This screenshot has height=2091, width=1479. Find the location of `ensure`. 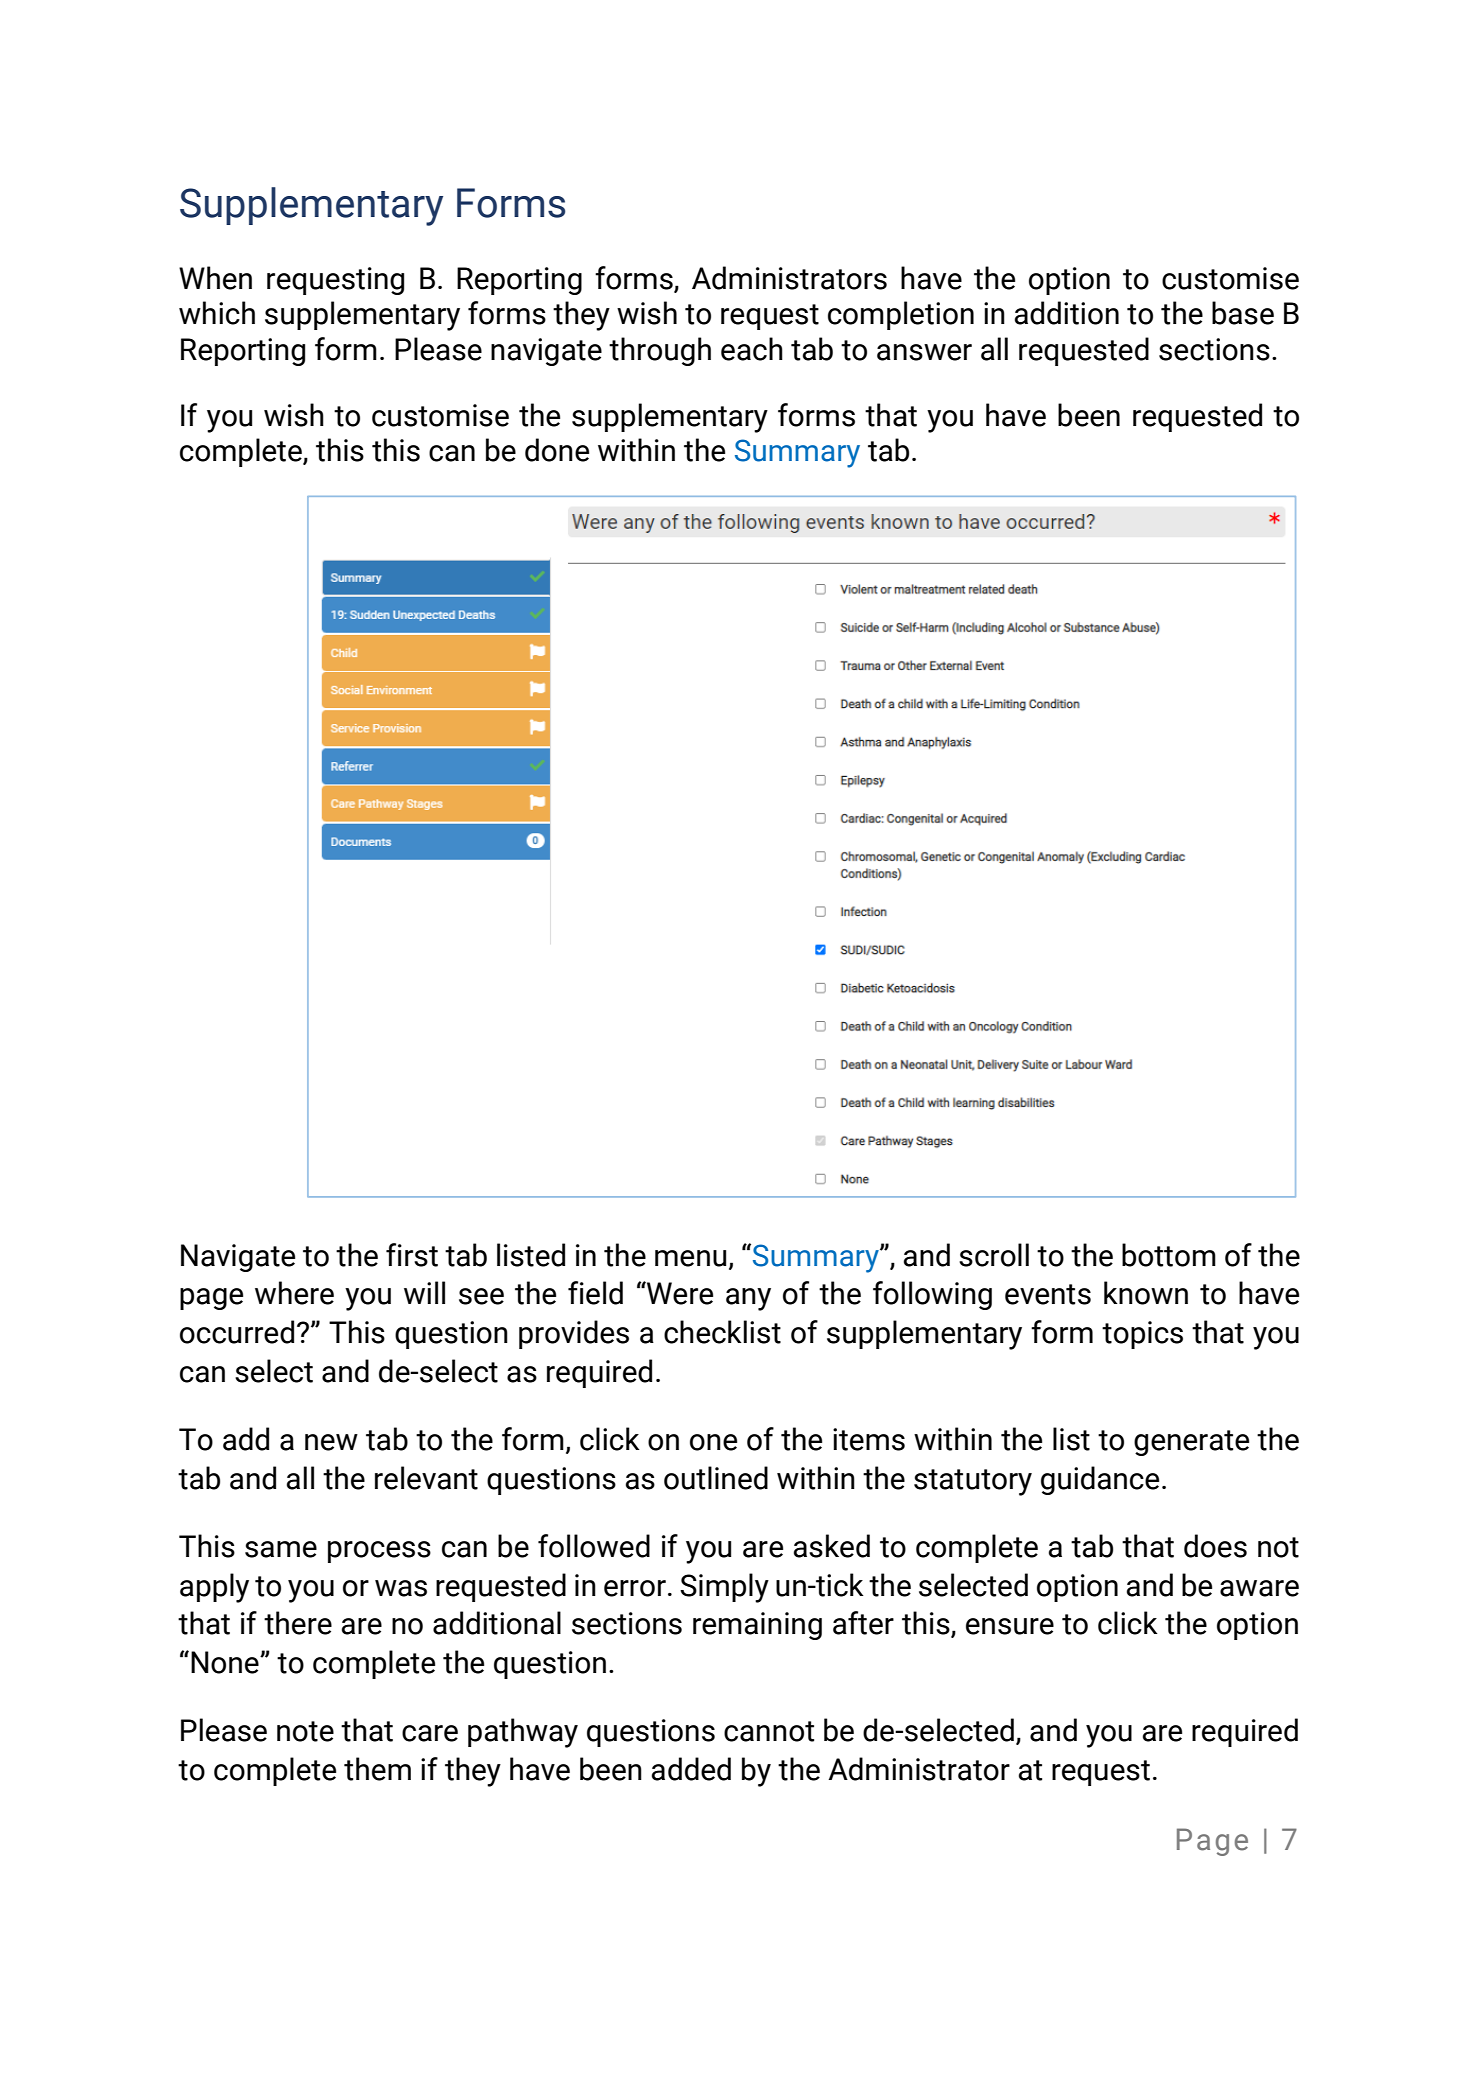

ensure is located at coordinates (1010, 1626).
